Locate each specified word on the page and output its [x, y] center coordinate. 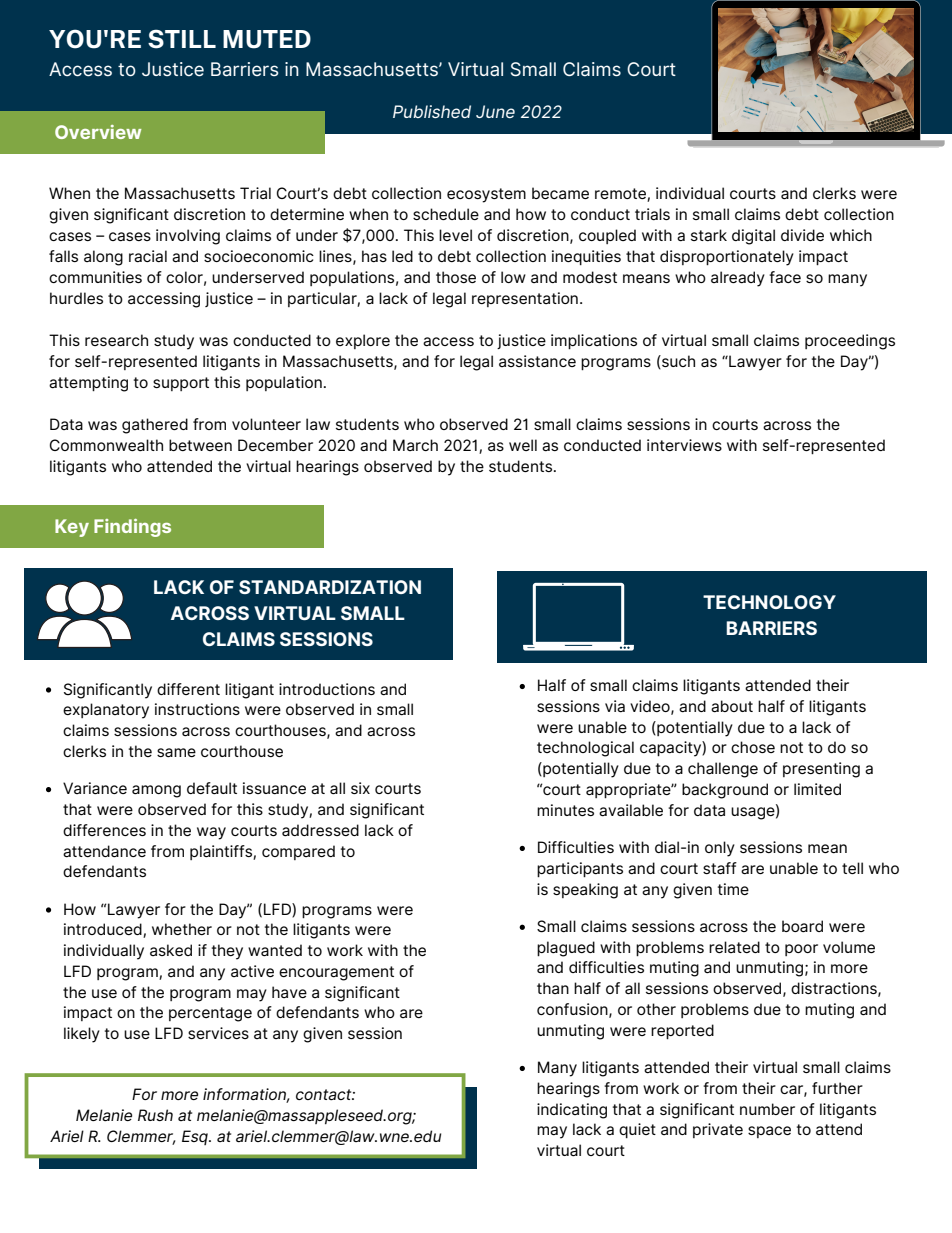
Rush [155, 1115]
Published [432, 111]
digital [753, 237]
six [360, 788]
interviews [684, 445]
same [176, 753]
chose [753, 747]
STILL [182, 39]
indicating [572, 1111]
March [415, 445]
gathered [155, 426]
